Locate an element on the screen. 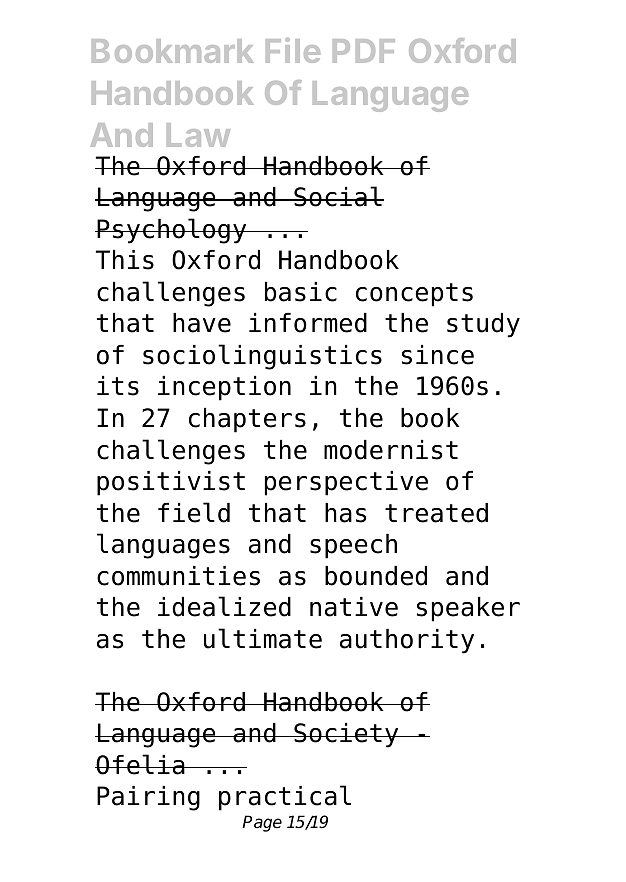 The height and width of the screenshot is (882, 626). PDF is located at coordinates (364, 51).
